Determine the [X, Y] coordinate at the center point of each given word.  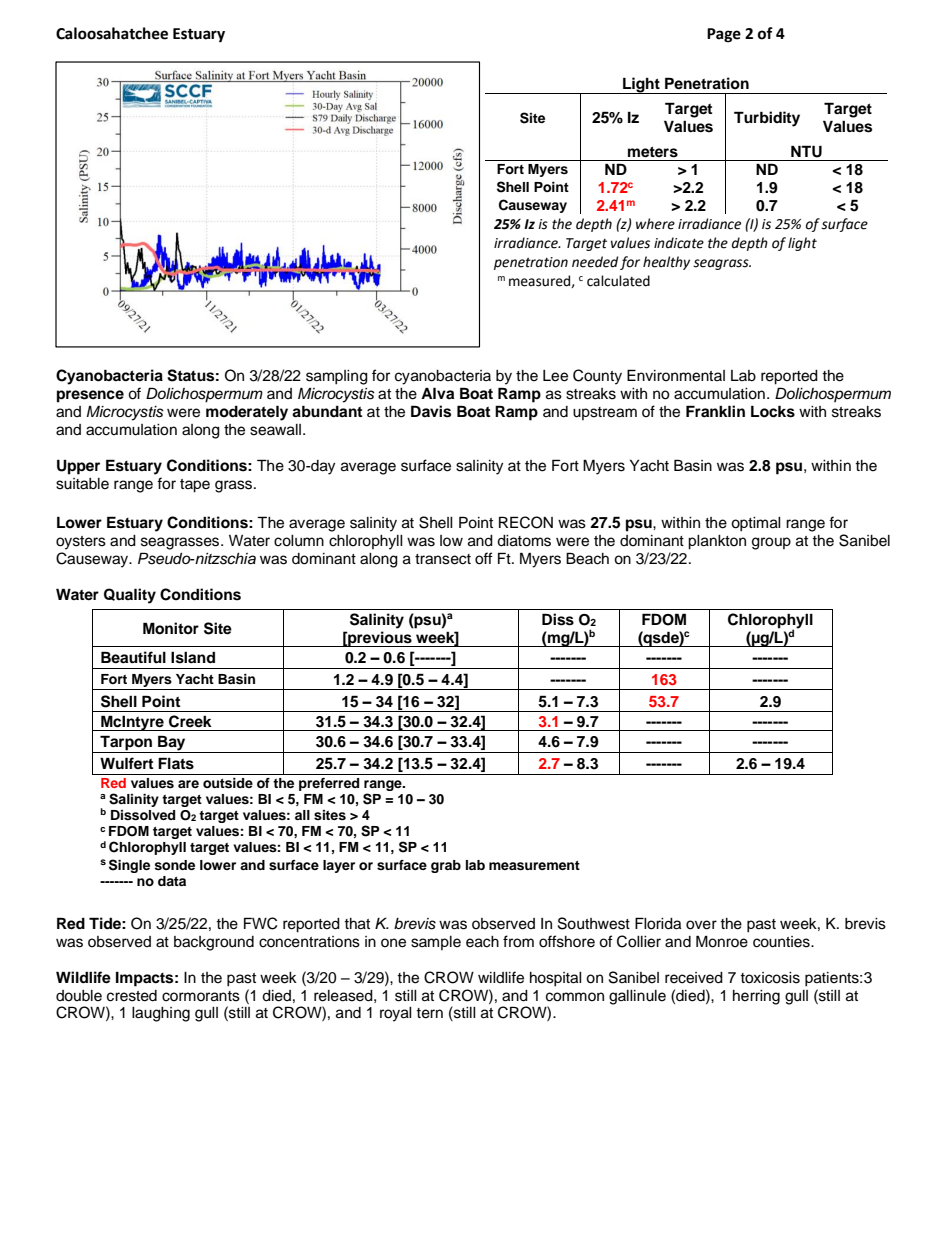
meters [653, 152]
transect [443, 559]
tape [195, 486]
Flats [176, 763]
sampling [337, 377]
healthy [666, 263]
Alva [437, 393]
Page [724, 35]
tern [429, 1013]
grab [446, 866]
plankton [717, 542]
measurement [534, 866]
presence [90, 396]
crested [132, 996]
